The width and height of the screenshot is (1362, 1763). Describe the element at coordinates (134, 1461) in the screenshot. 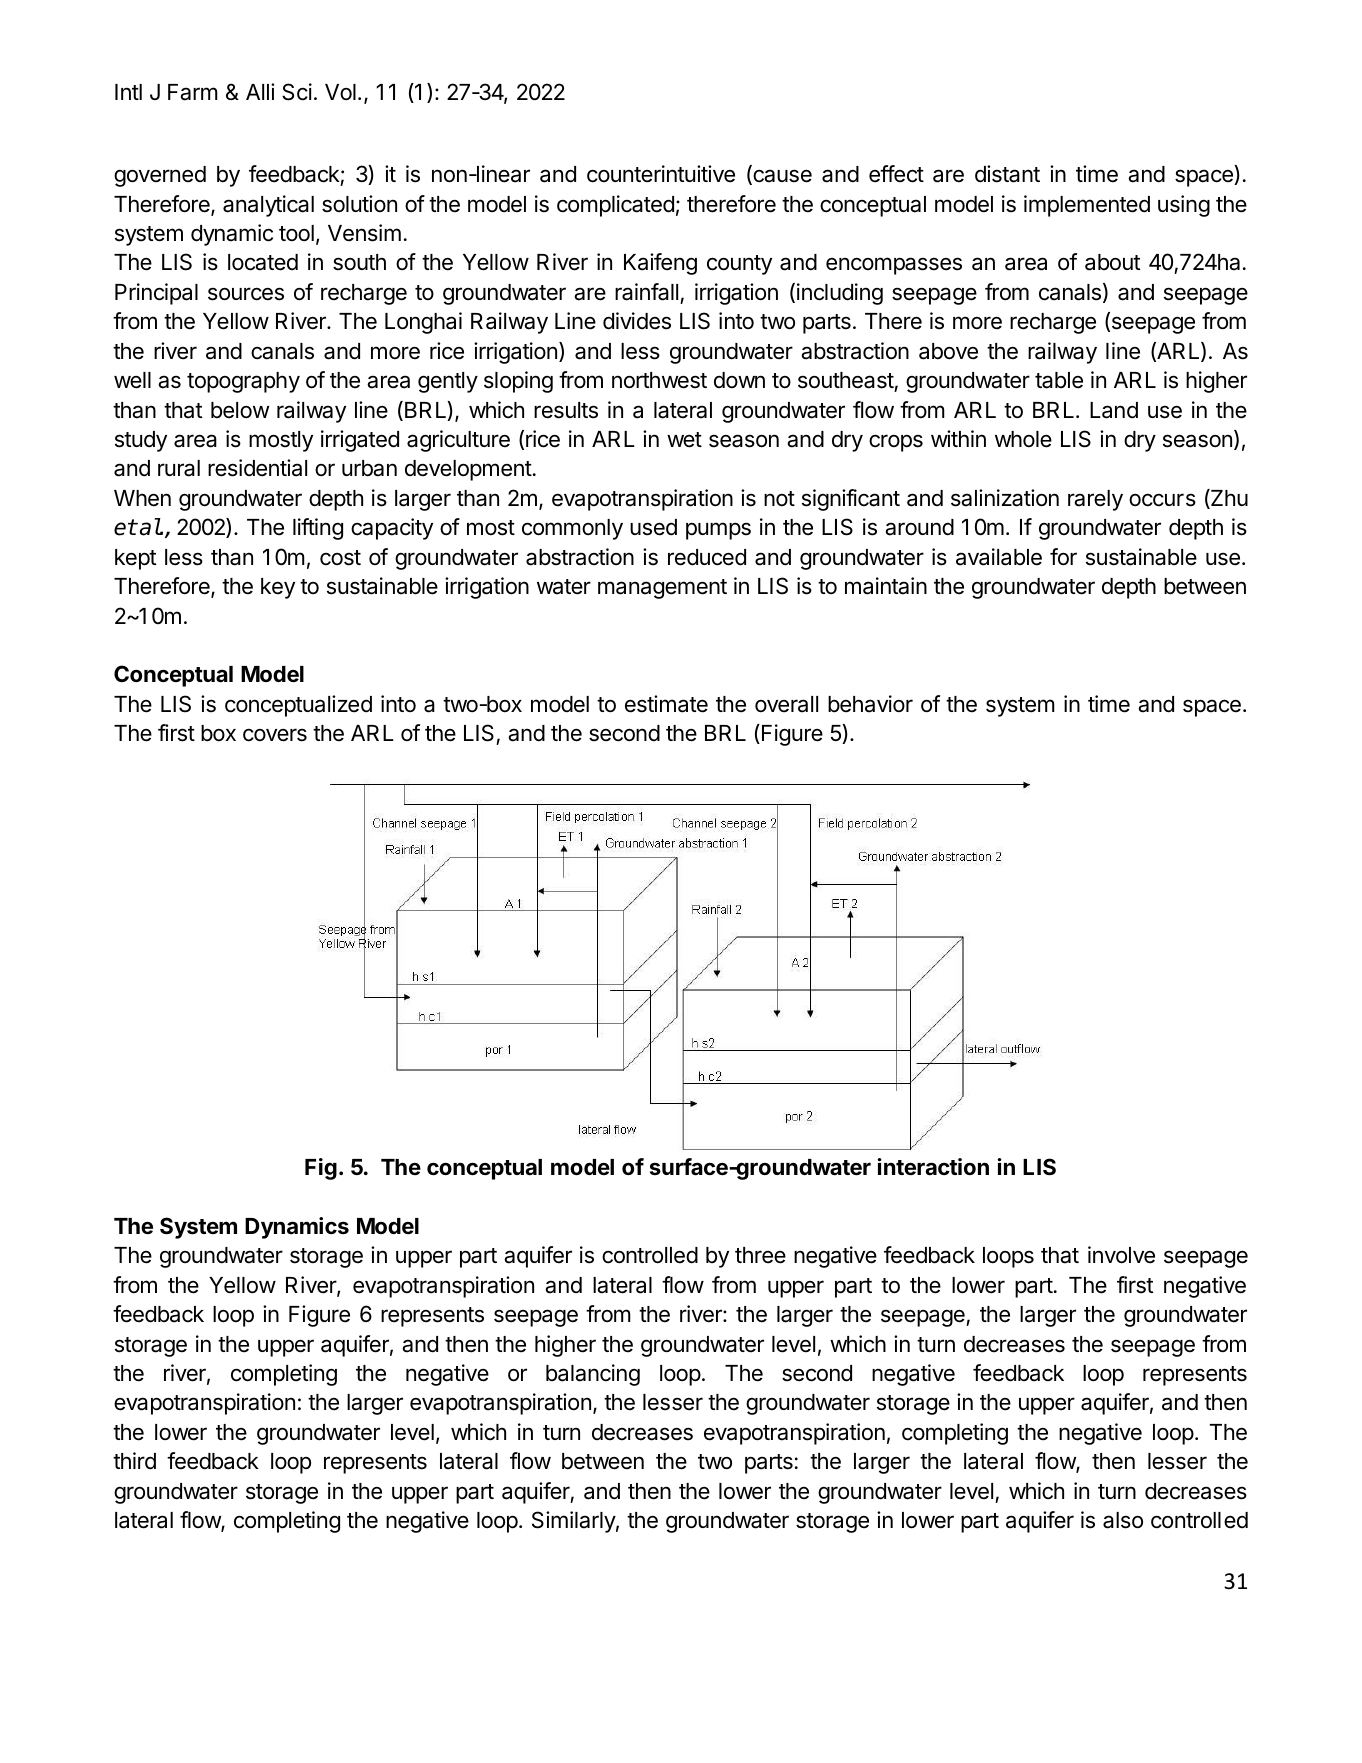

I see `third` at that location.
